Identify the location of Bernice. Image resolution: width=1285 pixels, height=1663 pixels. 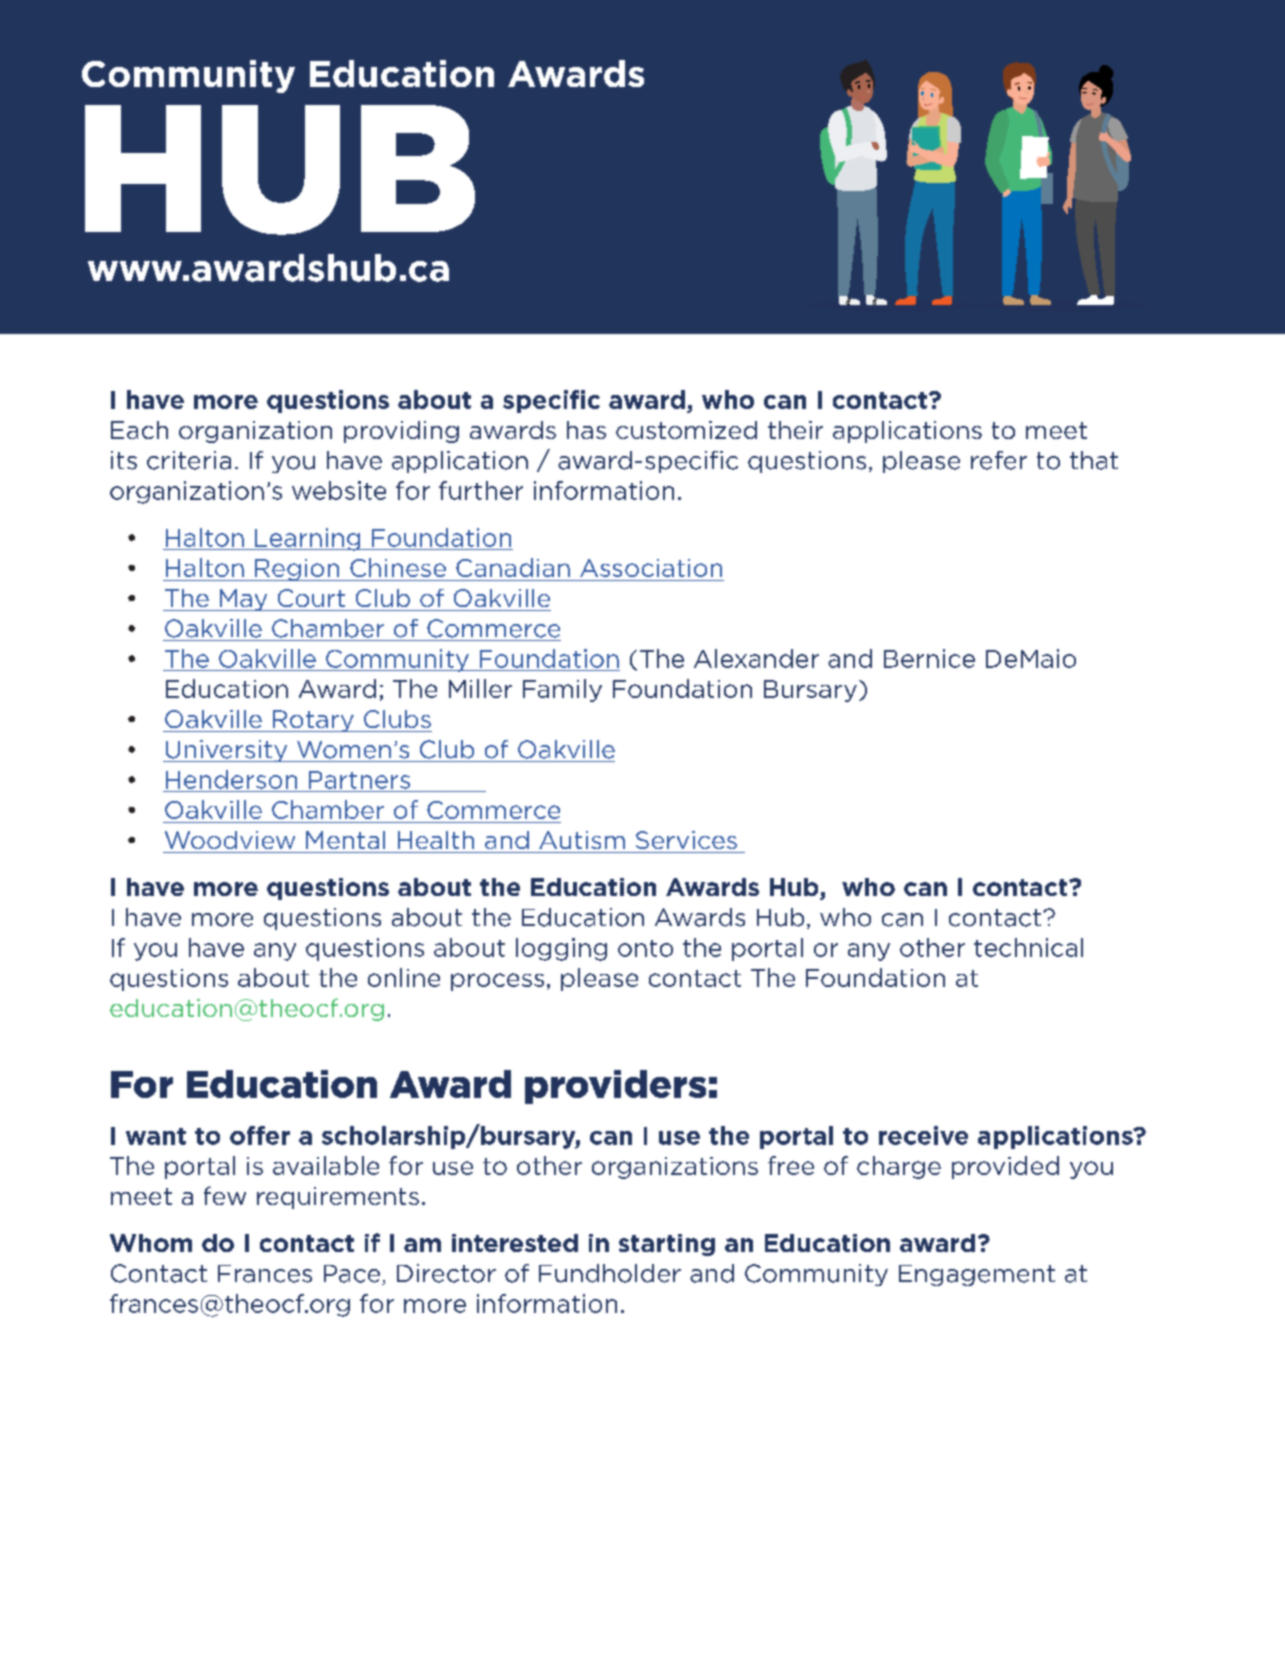
(929, 658).
